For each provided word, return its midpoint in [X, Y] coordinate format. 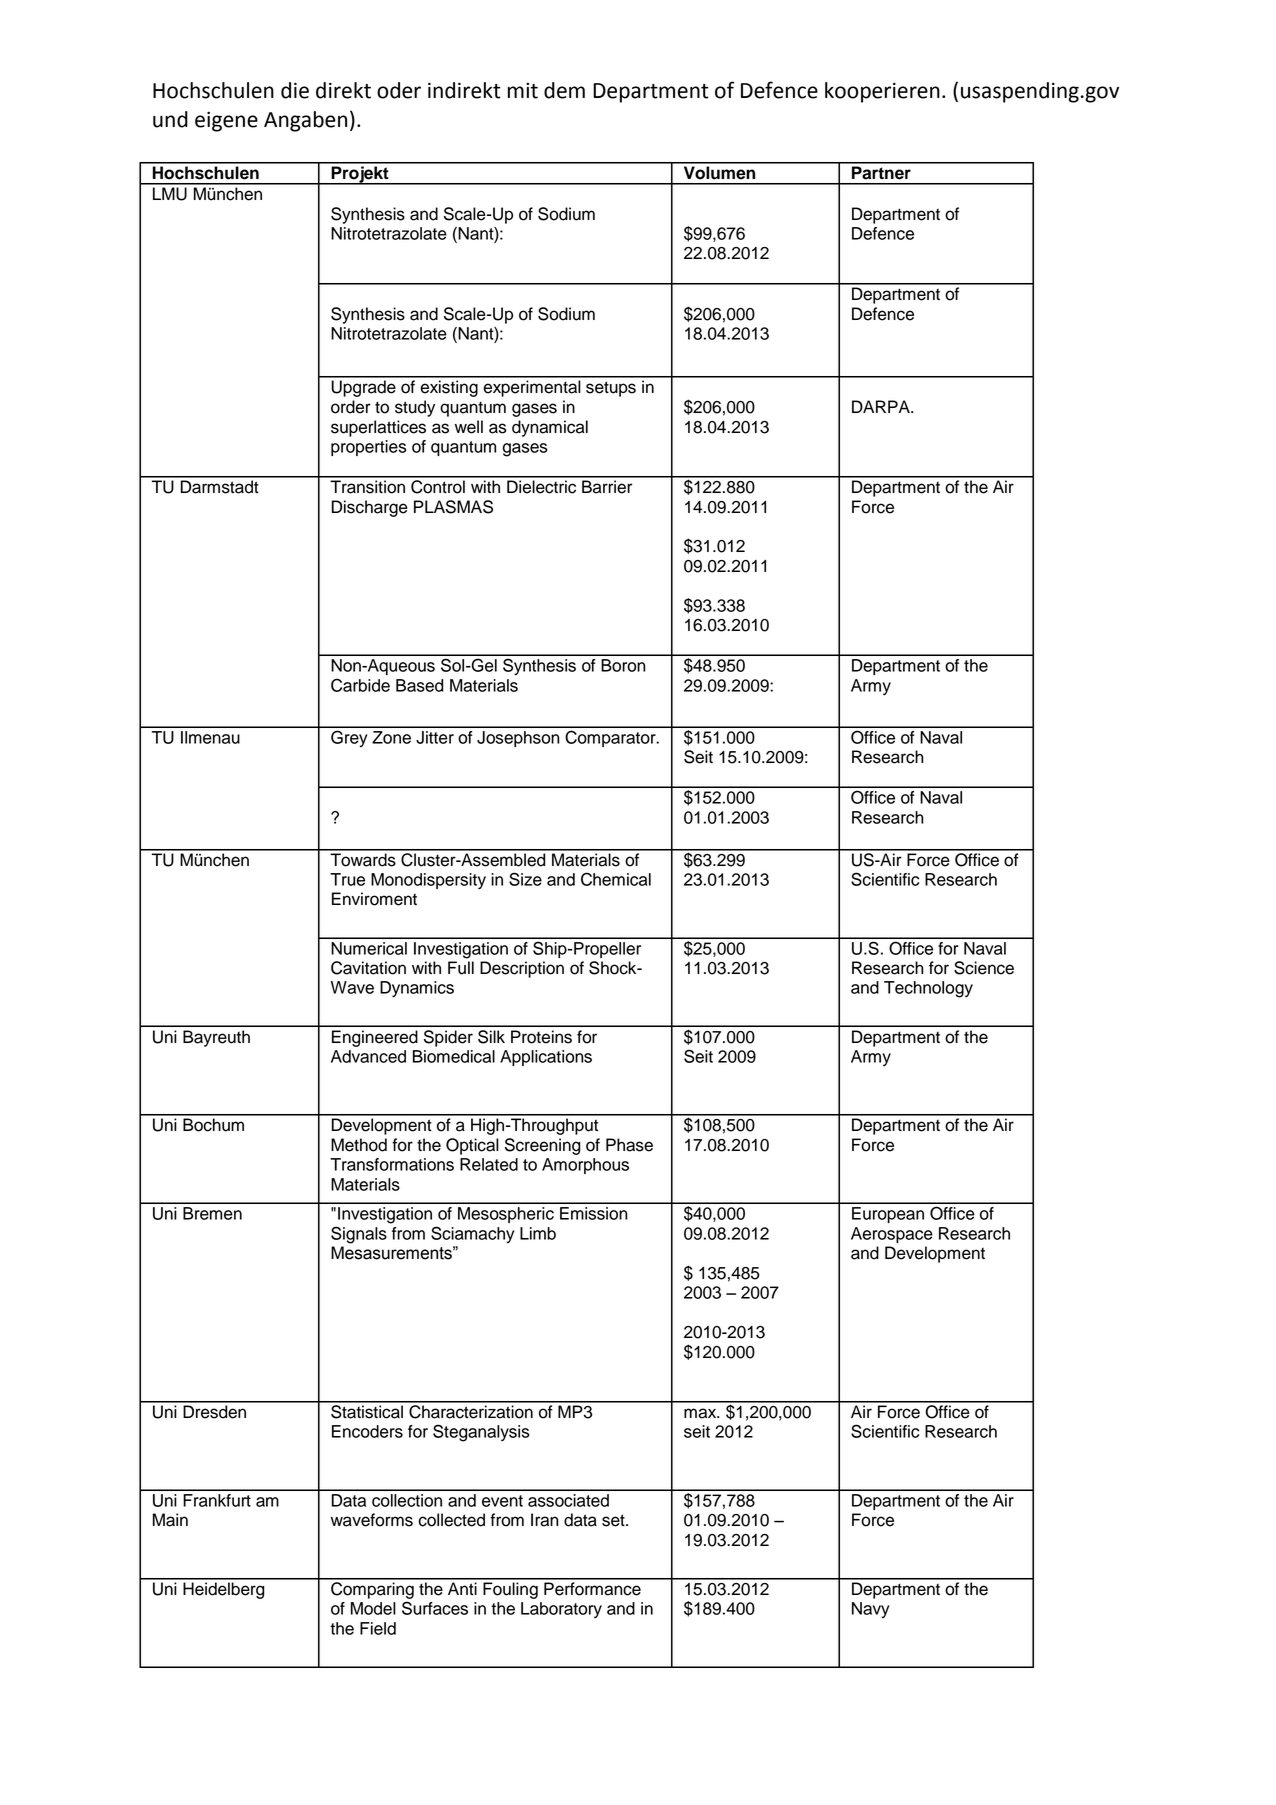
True [347, 879]
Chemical [616, 879]
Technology [928, 989]
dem [564, 90]
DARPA [882, 406]
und [170, 119]
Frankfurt [217, 1500]
